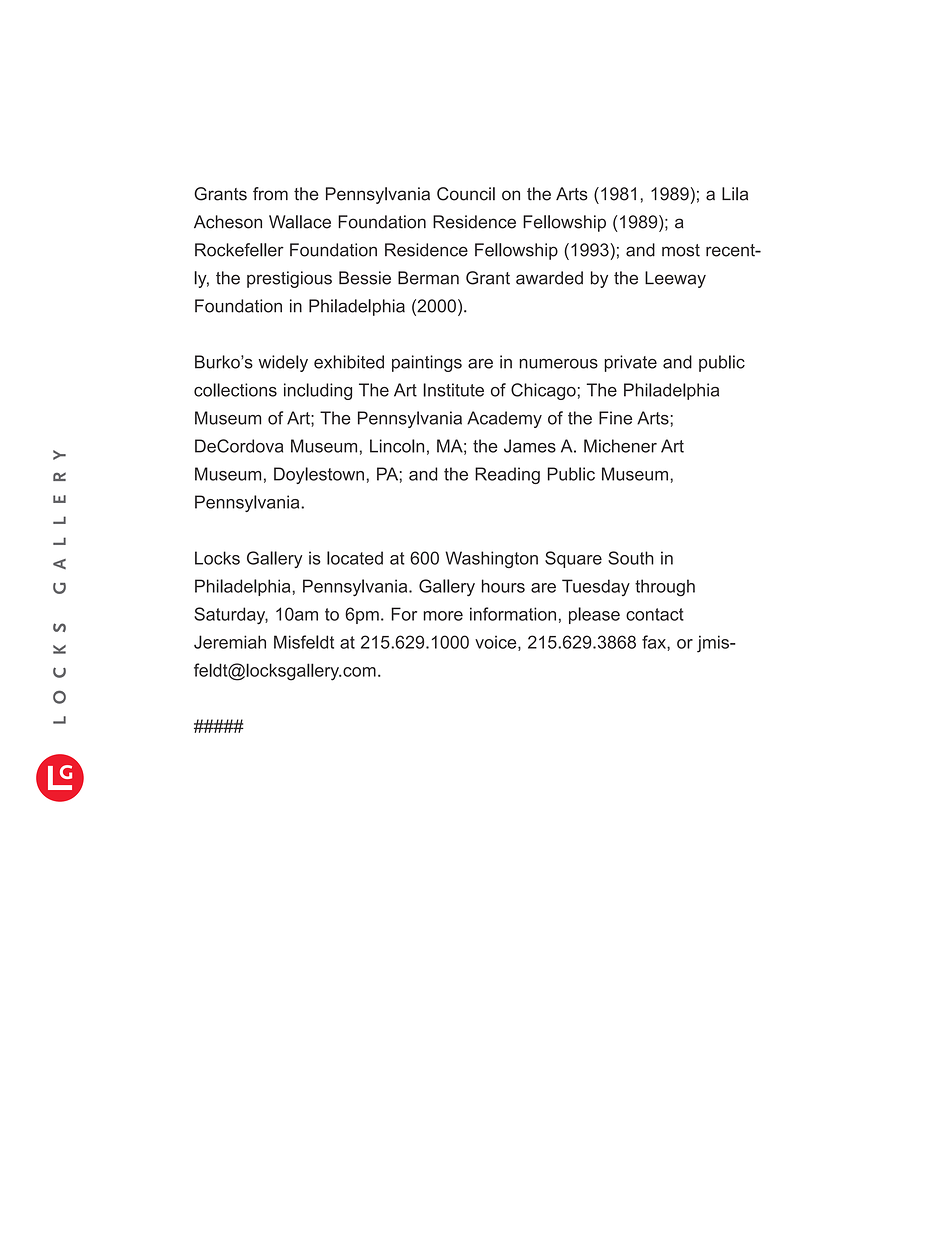 This screenshot has width=952, height=1233. What do you see at coordinates (466, 194) in the screenshot?
I see `Council` at bounding box center [466, 194].
